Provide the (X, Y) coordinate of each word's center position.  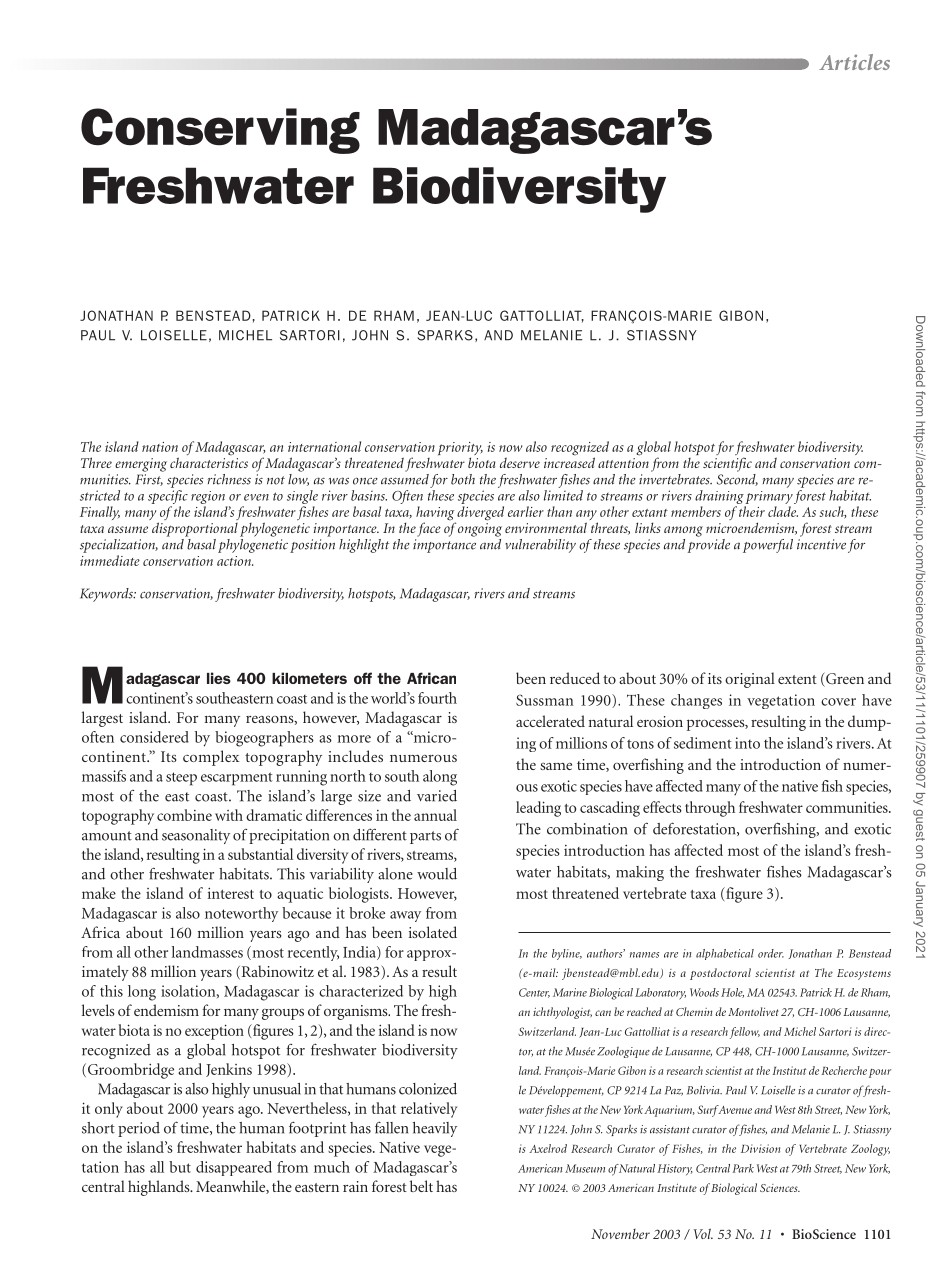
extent (797, 679)
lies (219, 678)
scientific (727, 464)
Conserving (220, 131)
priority (460, 450)
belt (421, 1186)
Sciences (780, 1188)
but (180, 1167)
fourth (437, 698)
